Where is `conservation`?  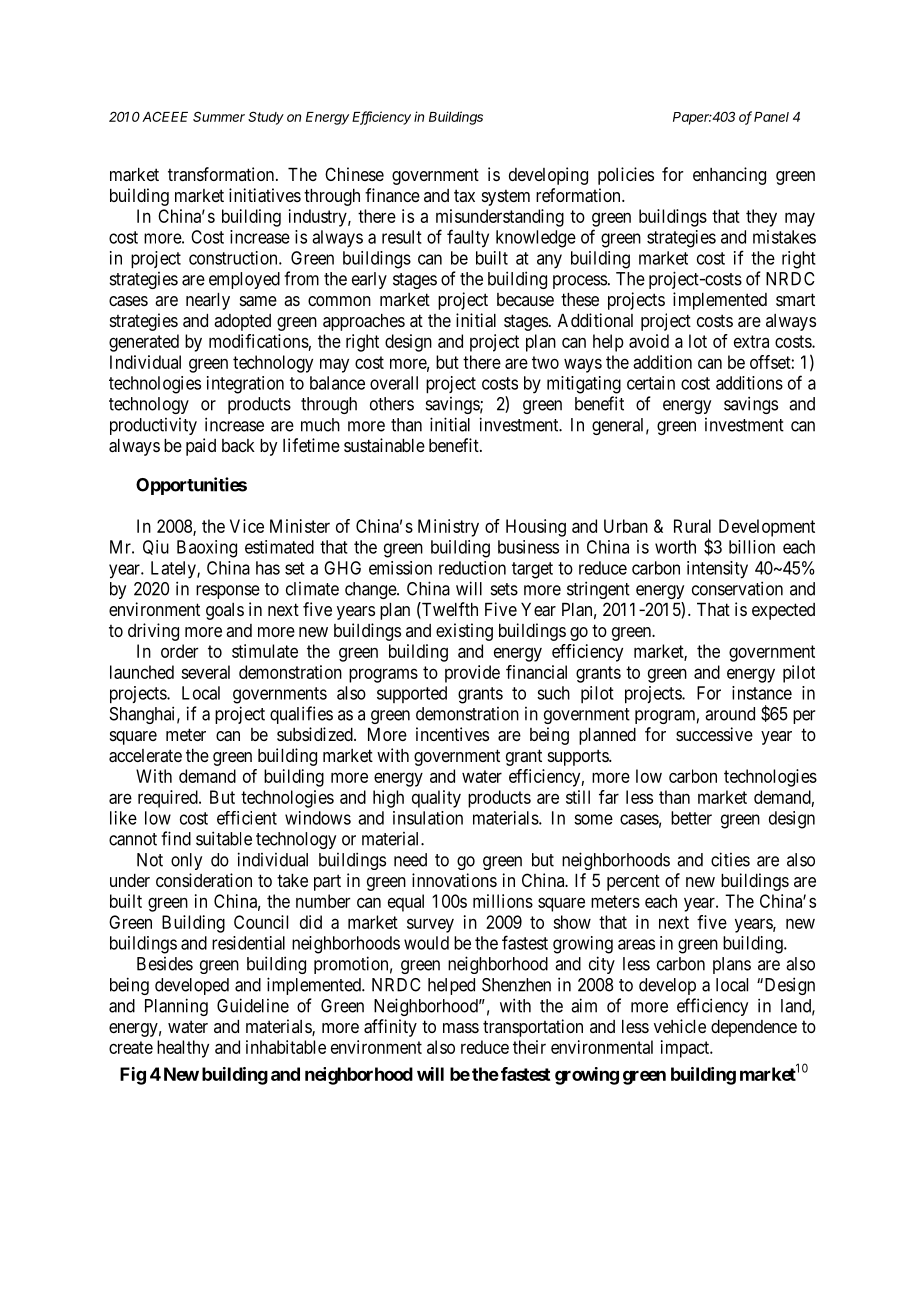
conservation is located at coordinates (737, 588).
